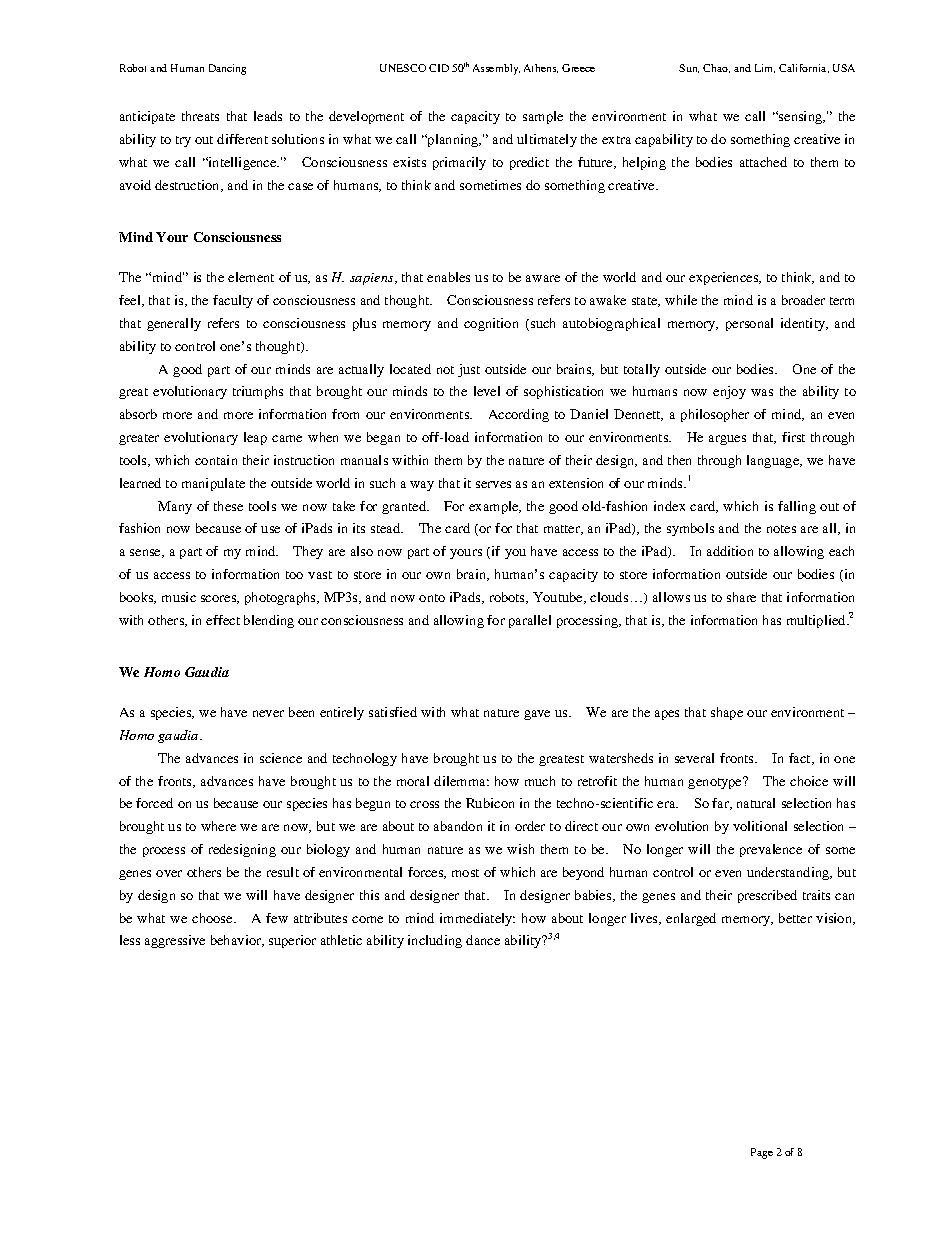  I want to click on personal, so click(749, 324).
